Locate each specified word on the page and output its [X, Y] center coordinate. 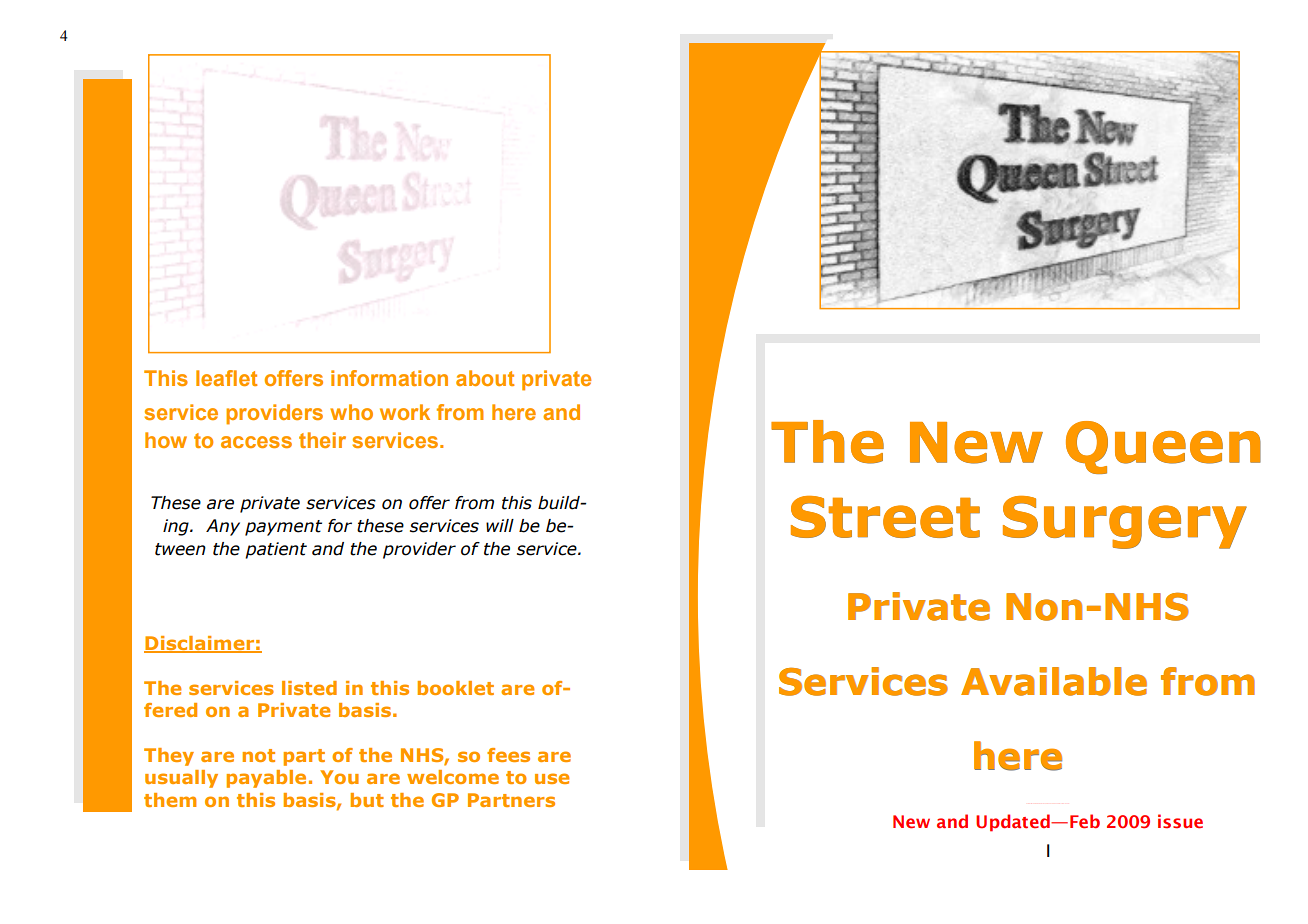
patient [276, 550]
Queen [1163, 447]
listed [309, 688]
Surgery [1125, 522]
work [405, 412]
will [500, 525]
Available [1054, 681]
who [351, 412]
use [552, 778]
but [367, 800]
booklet [456, 688]
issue [1180, 821]
